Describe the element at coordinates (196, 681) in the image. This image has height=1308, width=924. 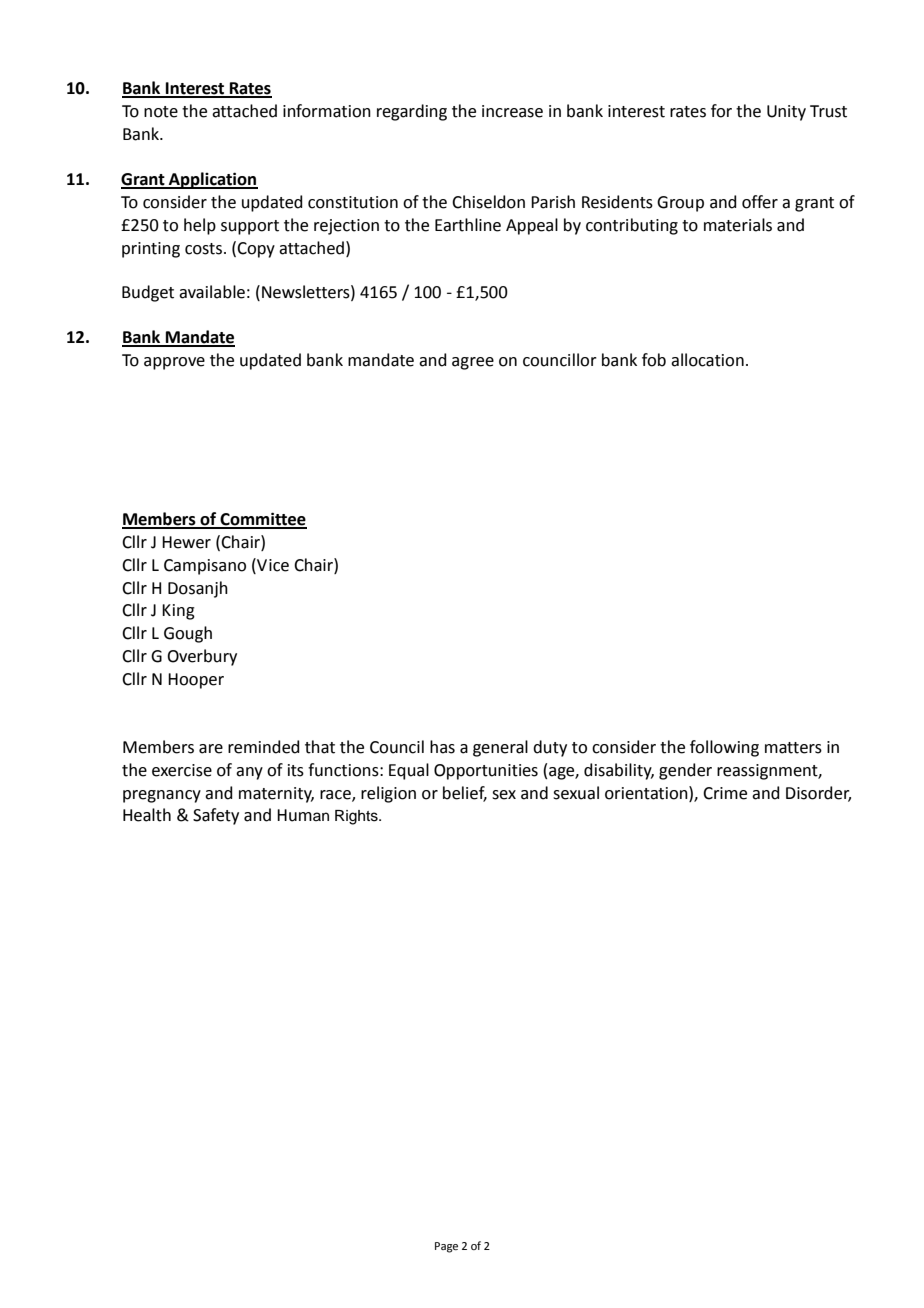
I see `Hooper` at that location.
